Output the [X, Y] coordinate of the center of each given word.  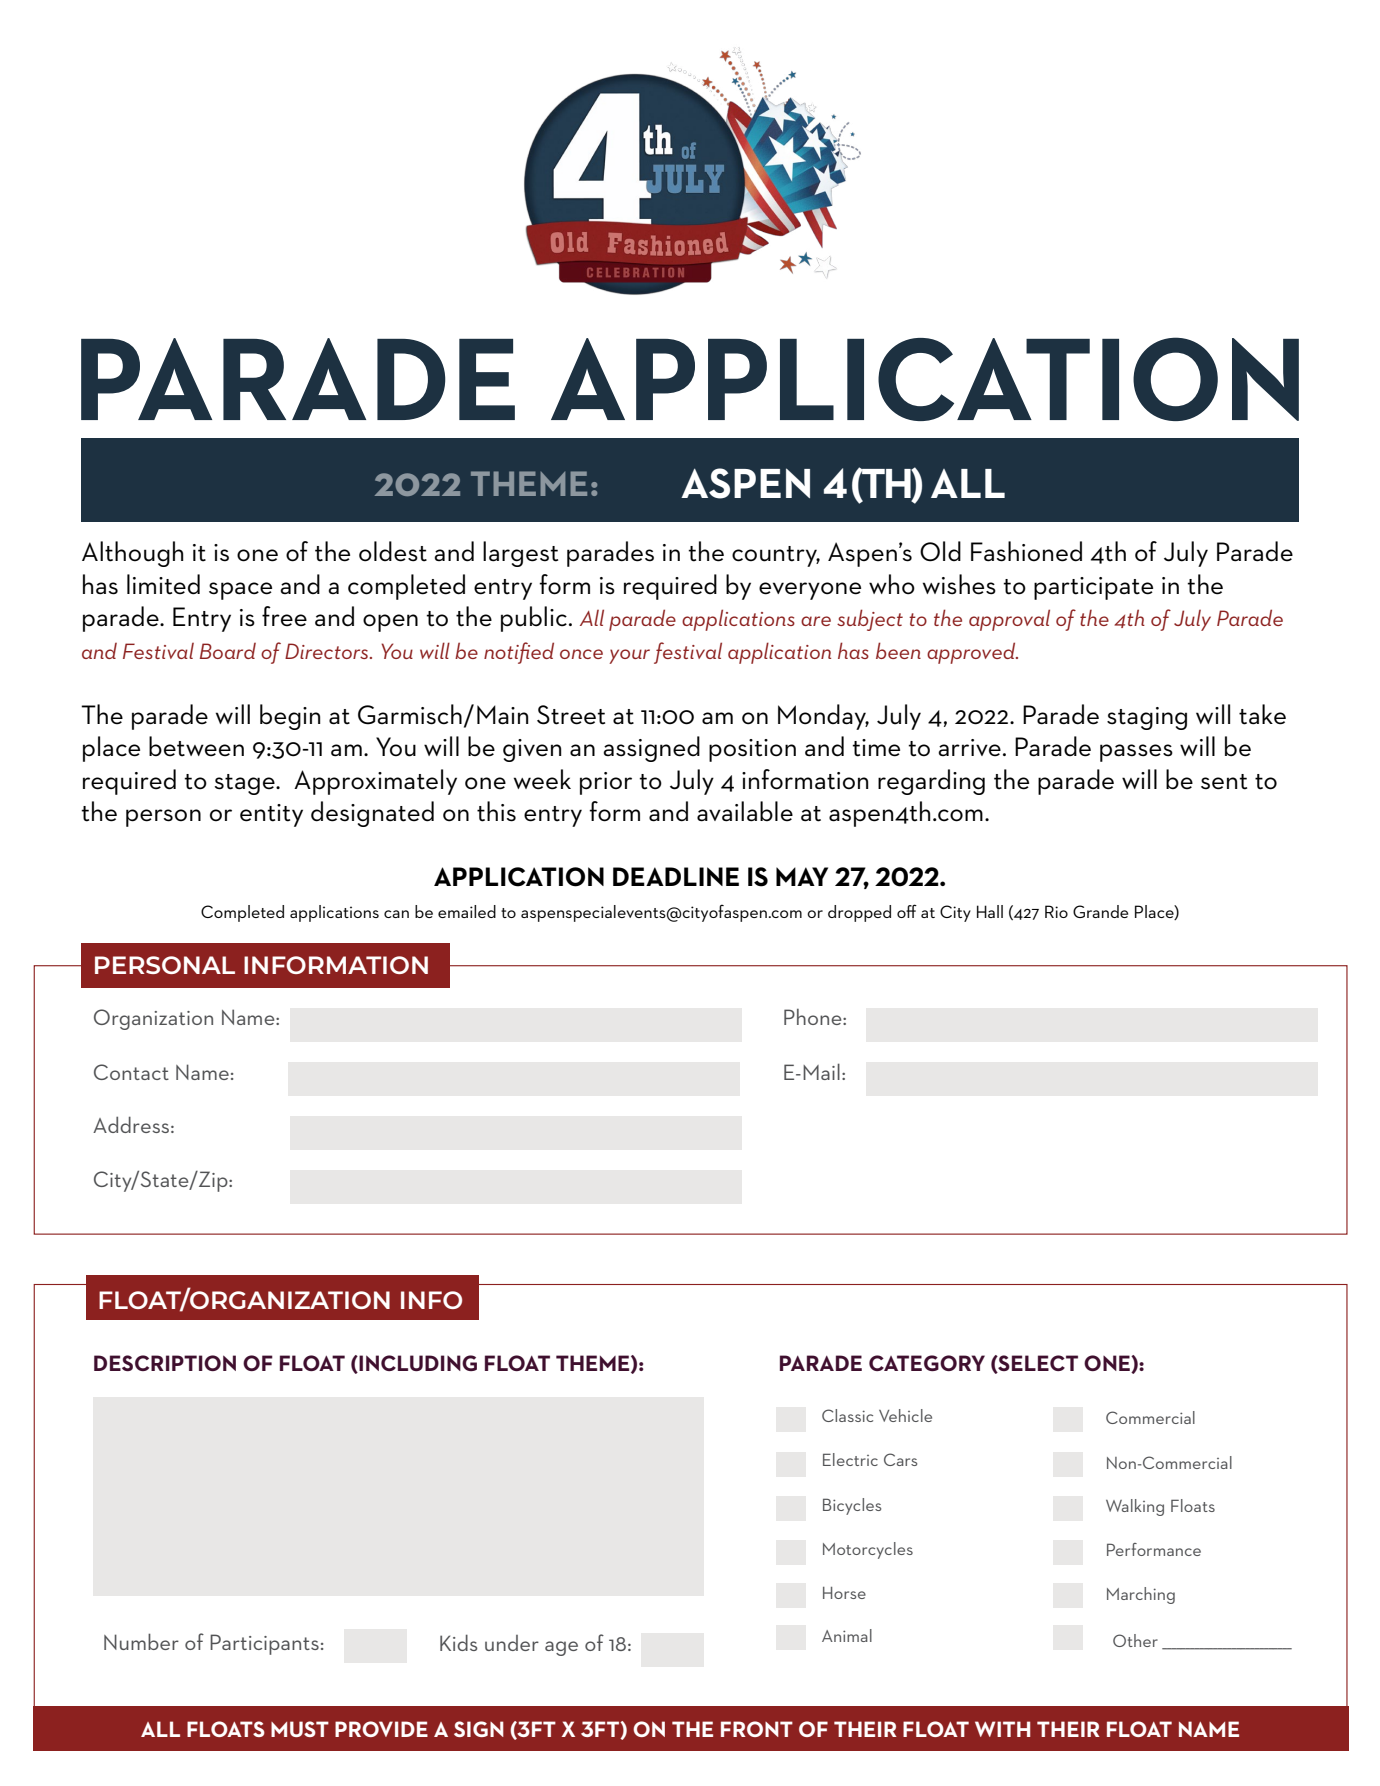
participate [1093, 588]
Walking [1135, 1507]
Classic [847, 1415]
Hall [990, 911]
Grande [1100, 911]
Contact [131, 1072]
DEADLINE [676, 876]
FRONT [757, 1729]
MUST [300, 1729]
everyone [810, 591]
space [240, 591]
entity [271, 815]
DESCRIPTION [165, 1363]
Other [1135, 1640]
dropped [859, 913]
